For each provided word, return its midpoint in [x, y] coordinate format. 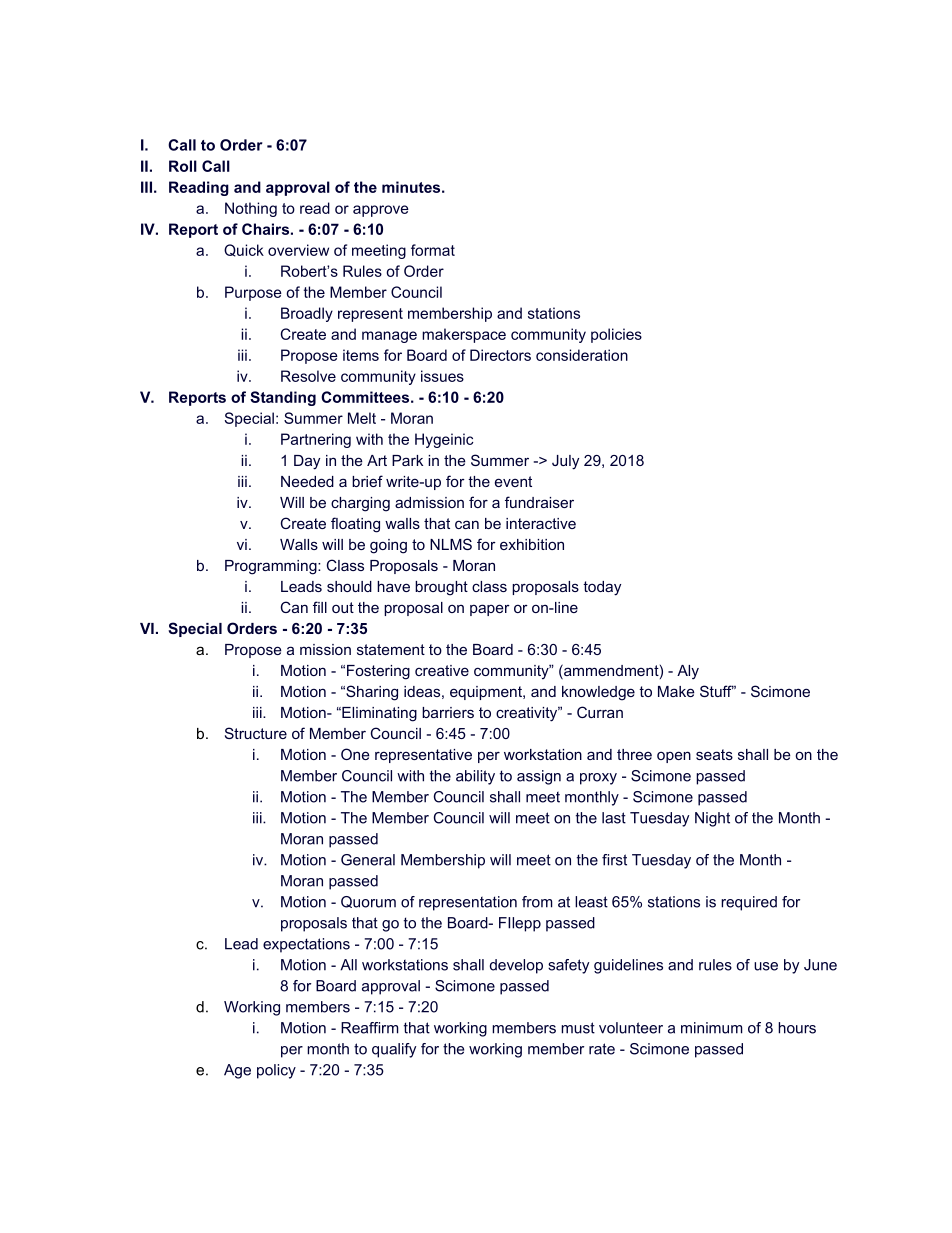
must [578, 1028]
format [433, 250]
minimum [712, 1028]
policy [276, 1071]
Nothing [251, 209]
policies [616, 335]
